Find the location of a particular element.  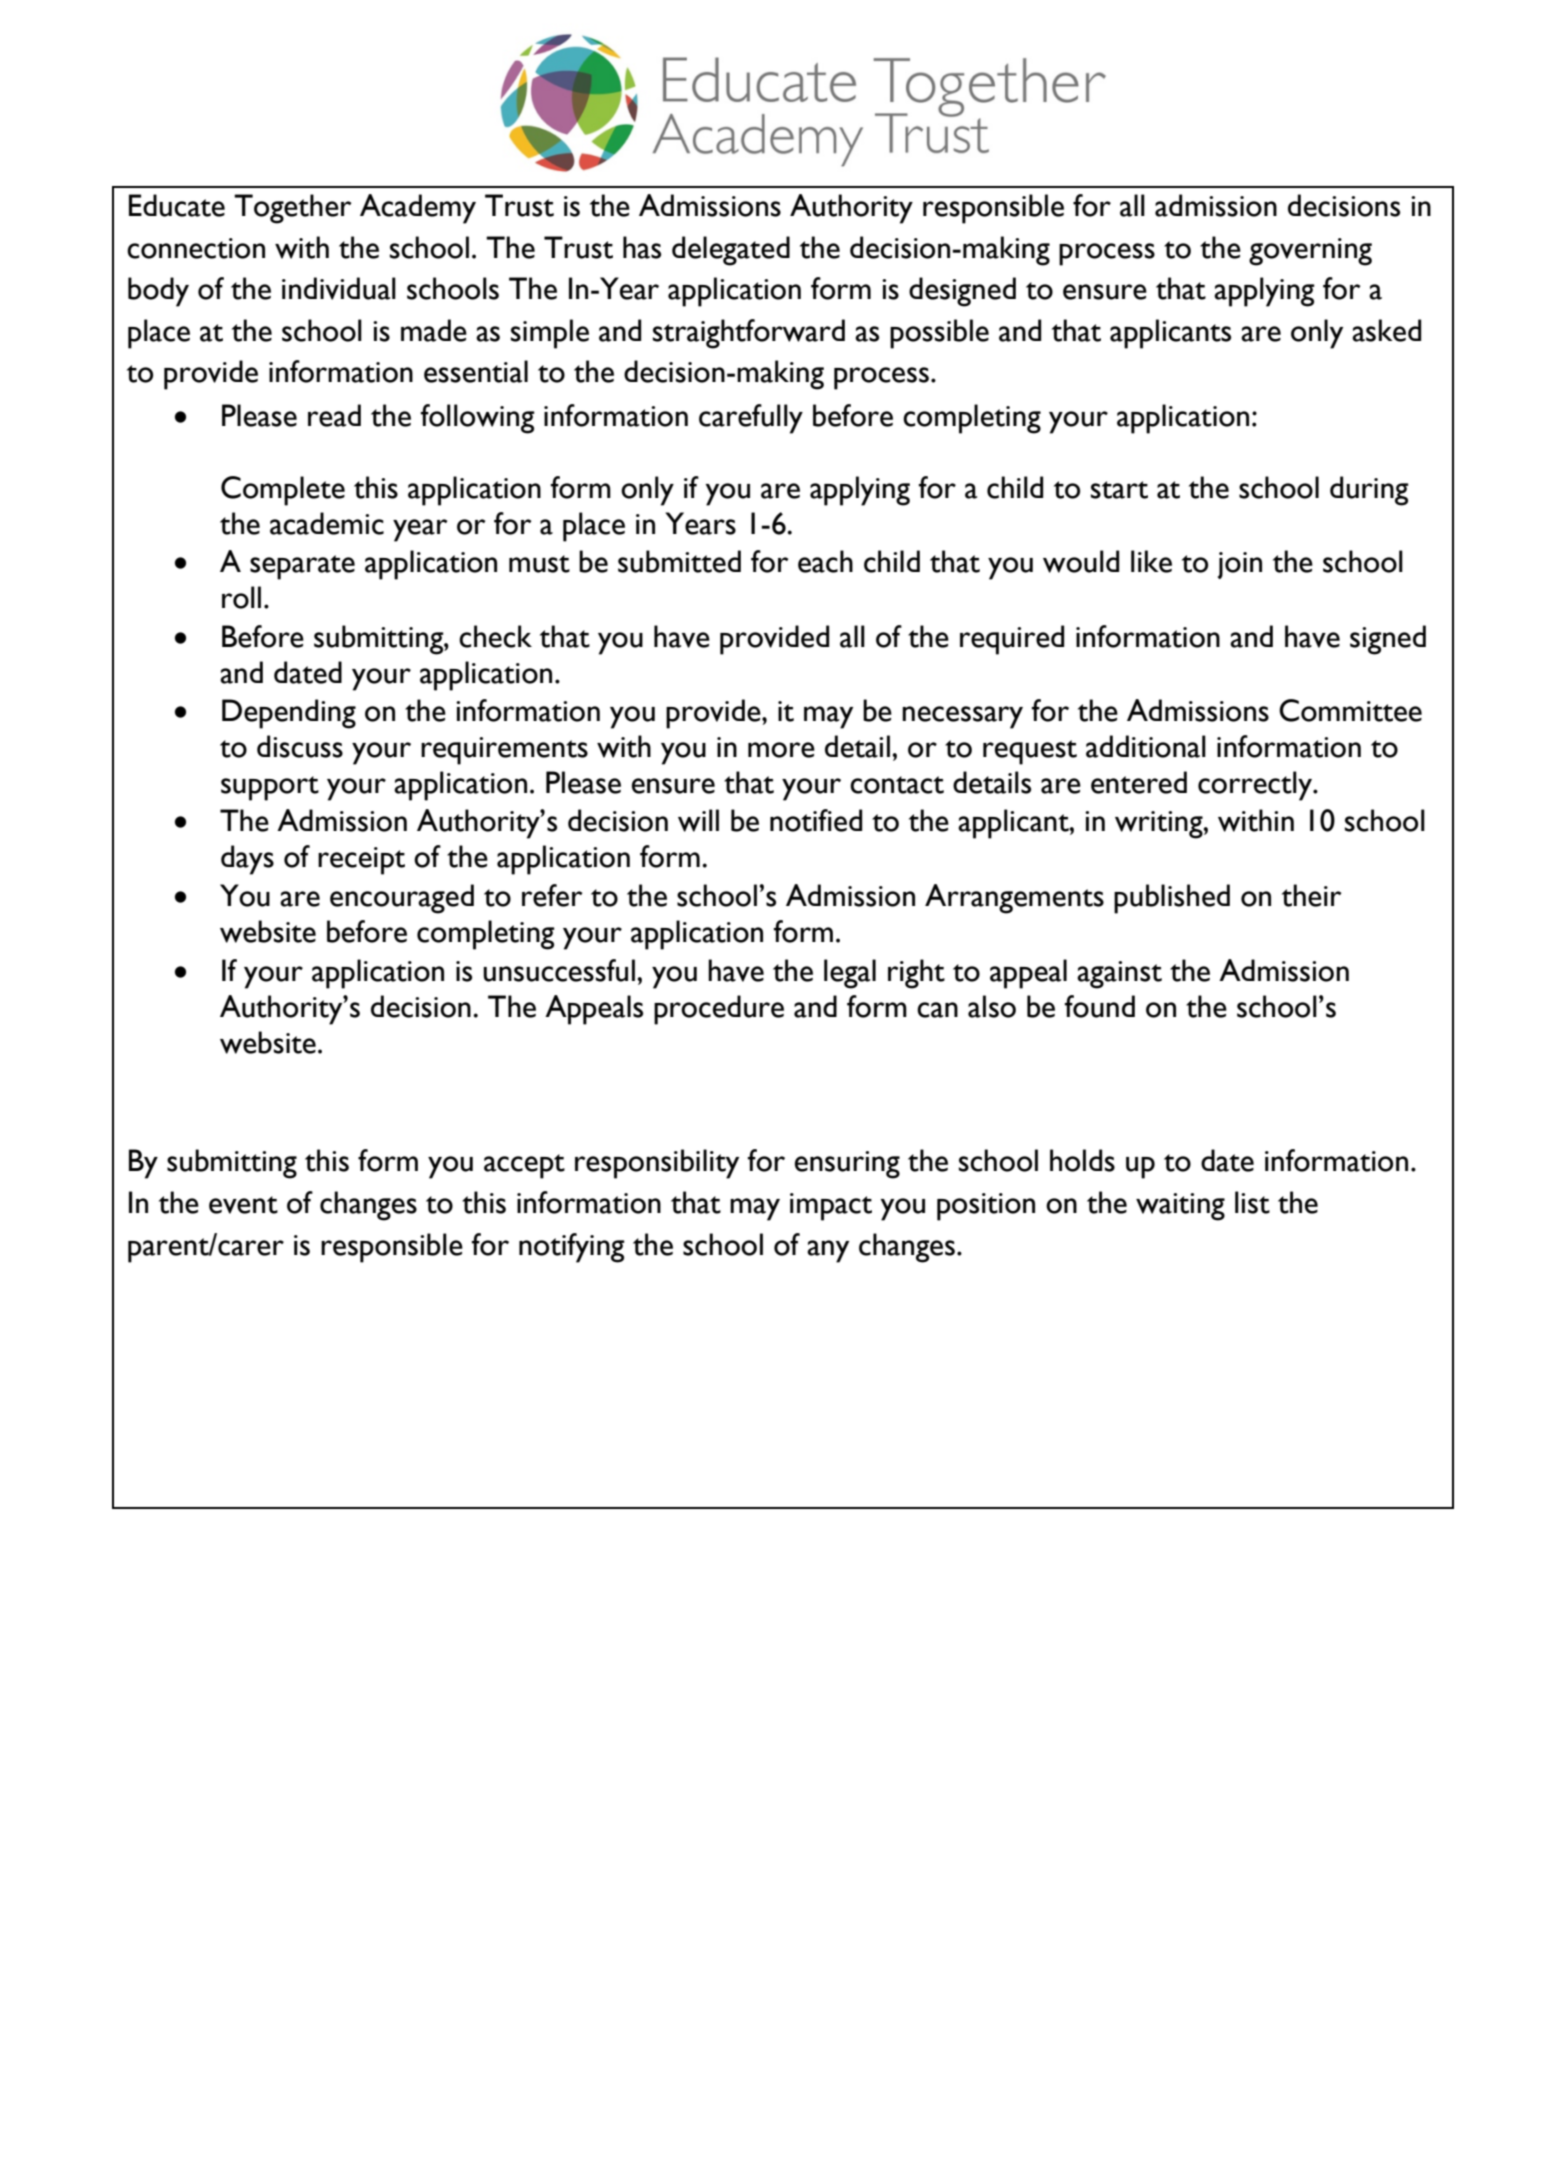

Depending is located at coordinates (289, 714).
